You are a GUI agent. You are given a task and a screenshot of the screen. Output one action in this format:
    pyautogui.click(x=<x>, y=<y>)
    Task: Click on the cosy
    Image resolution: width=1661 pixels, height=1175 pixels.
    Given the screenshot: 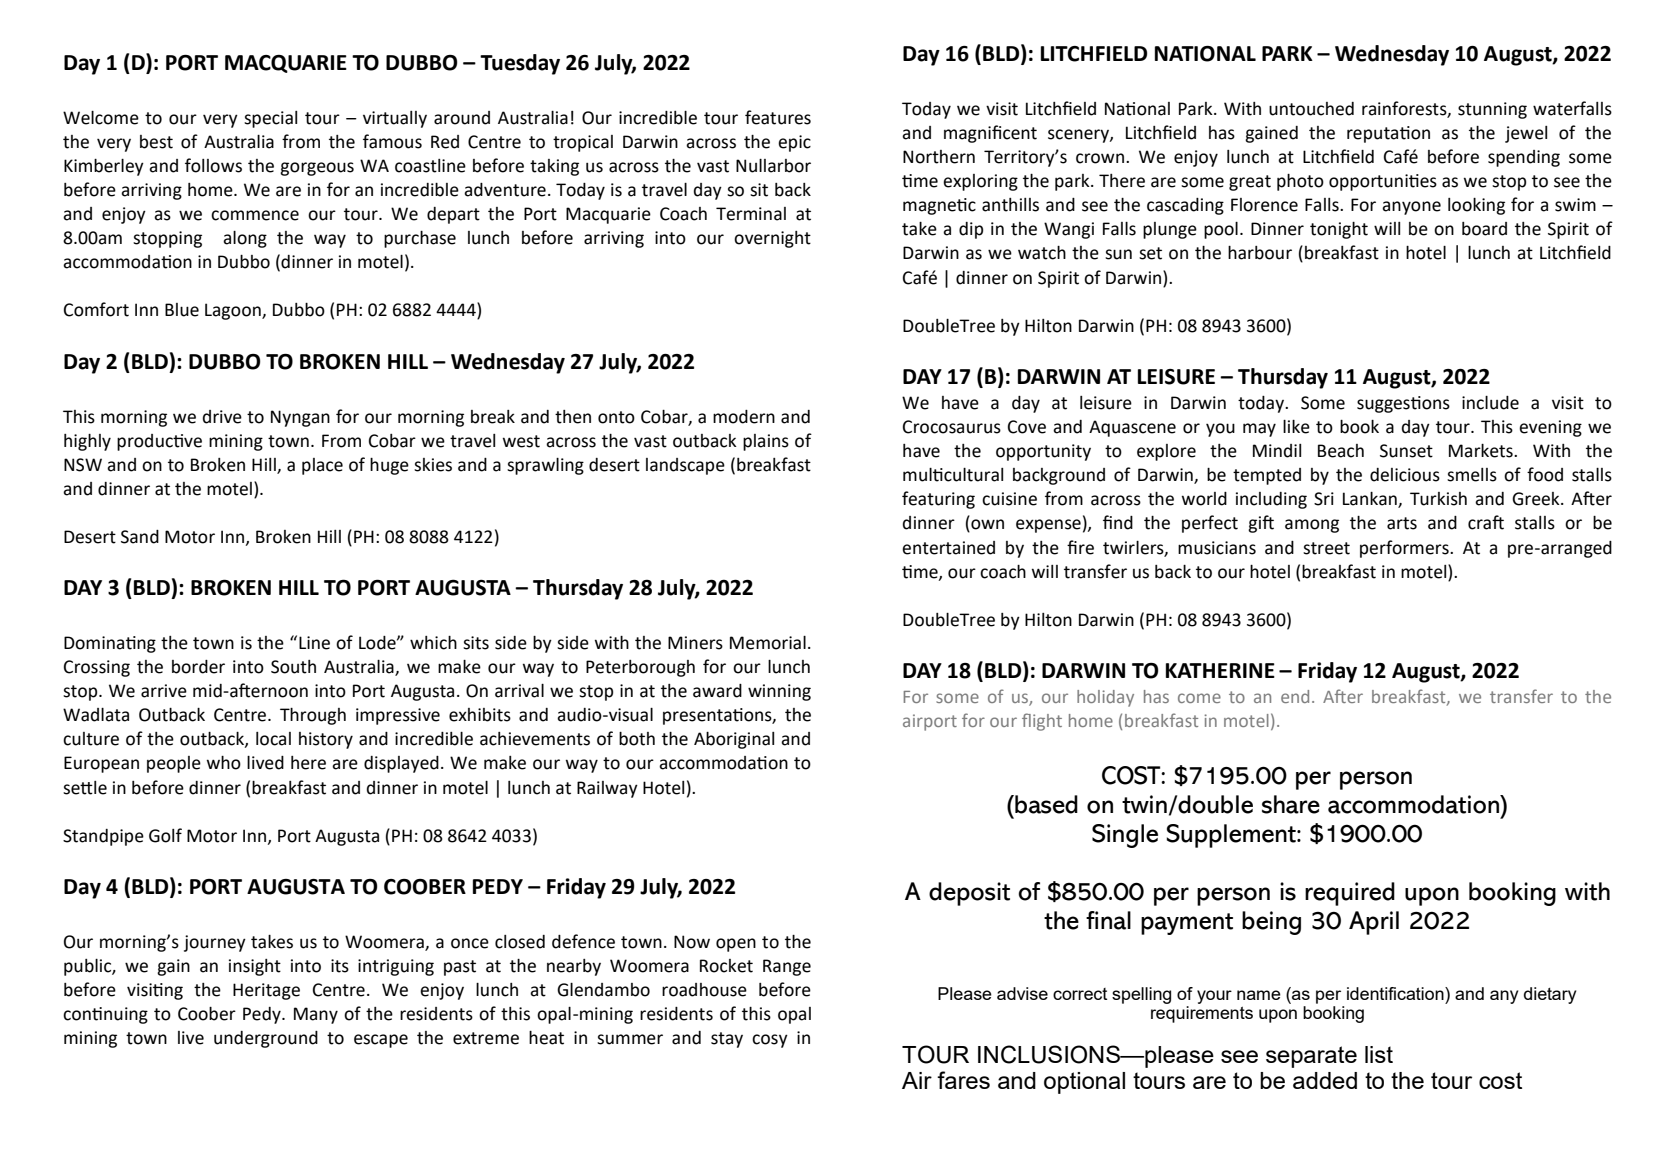 What is the action you would take?
    pyautogui.click(x=770, y=1041)
